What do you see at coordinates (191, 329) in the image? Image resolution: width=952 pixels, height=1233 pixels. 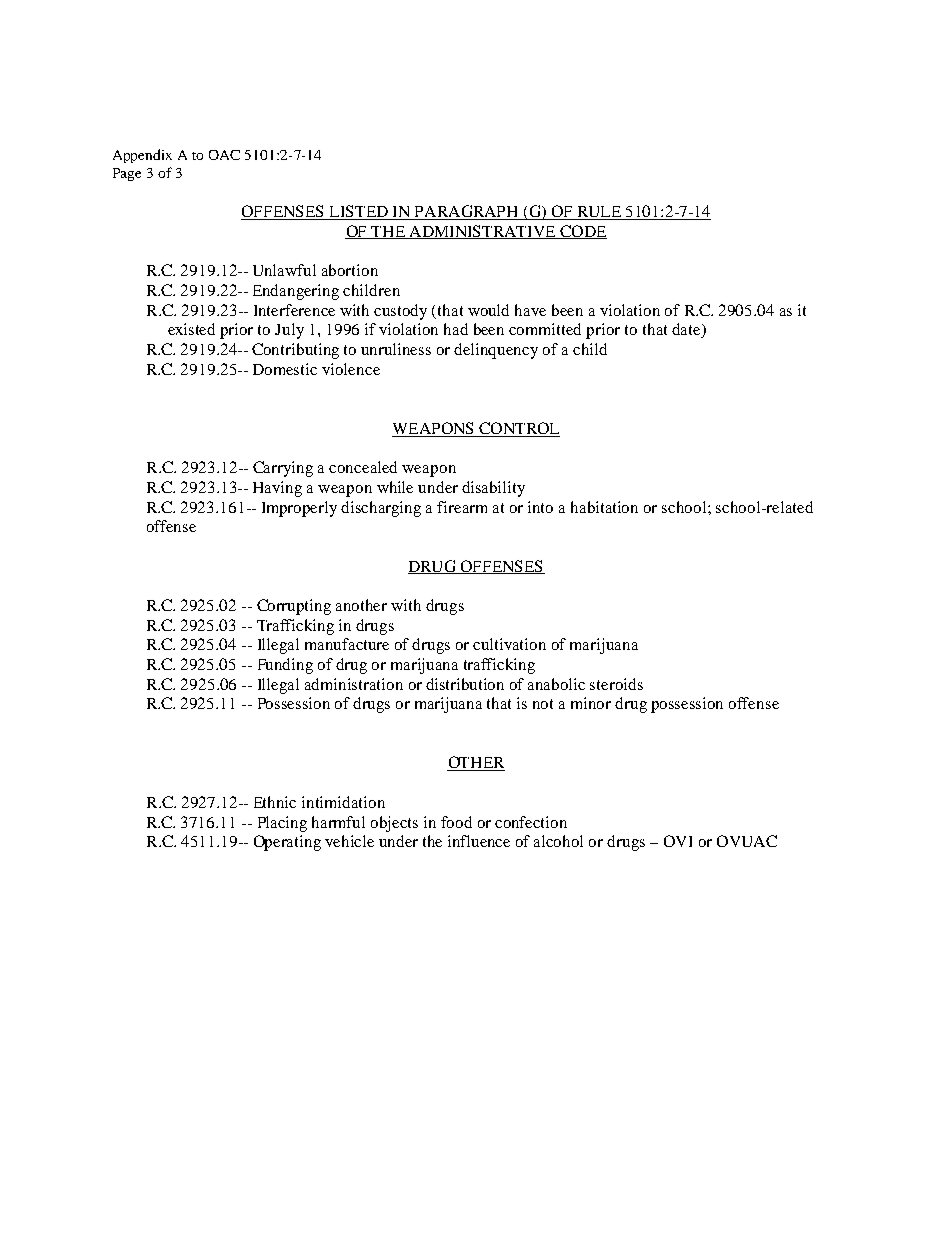 I see `existed` at bounding box center [191, 329].
